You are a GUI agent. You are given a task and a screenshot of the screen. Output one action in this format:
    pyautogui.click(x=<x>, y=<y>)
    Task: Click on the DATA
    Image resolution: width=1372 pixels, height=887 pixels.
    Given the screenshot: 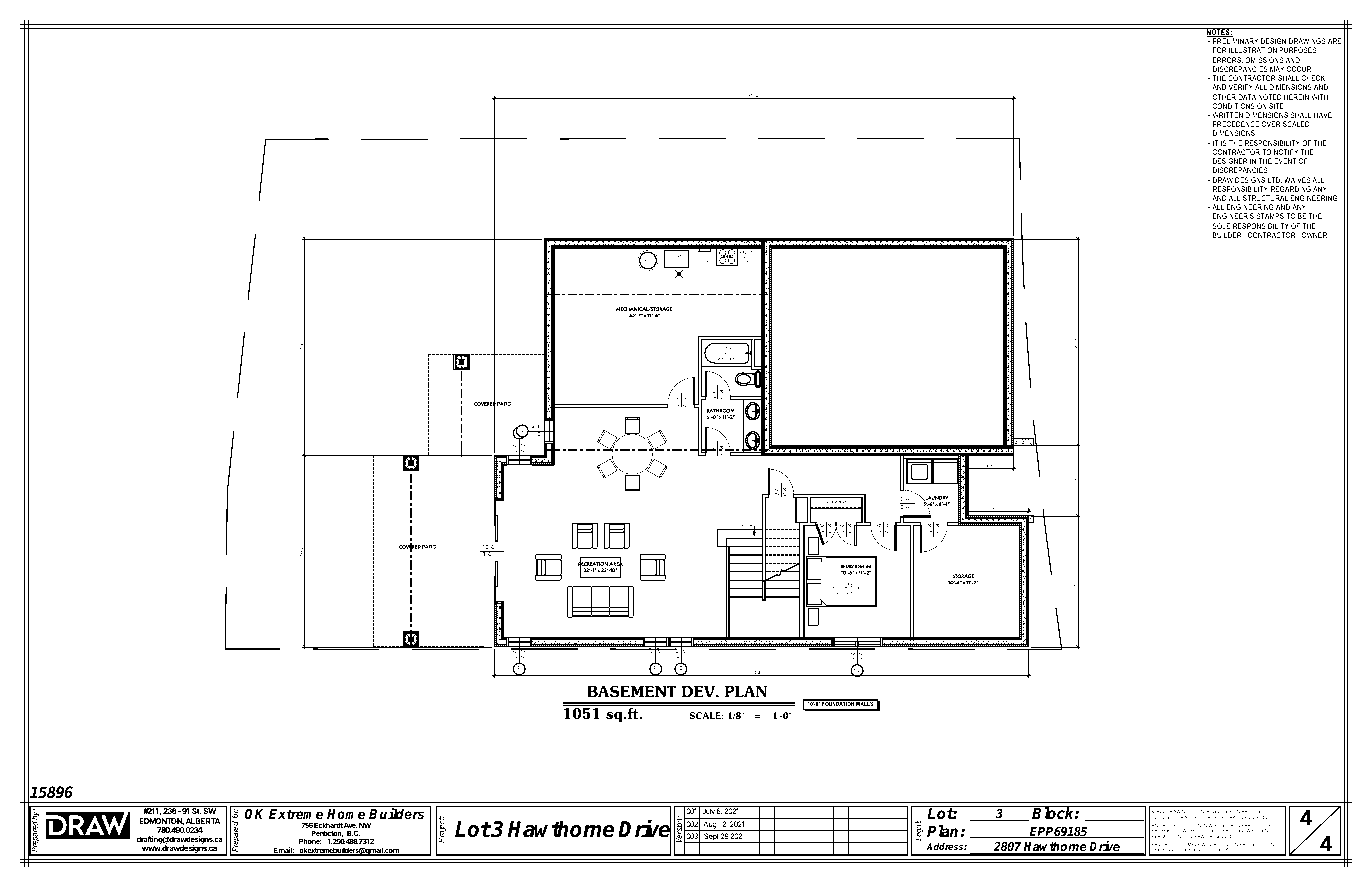 What is the action you would take?
    pyautogui.click(x=1247, y=97)
